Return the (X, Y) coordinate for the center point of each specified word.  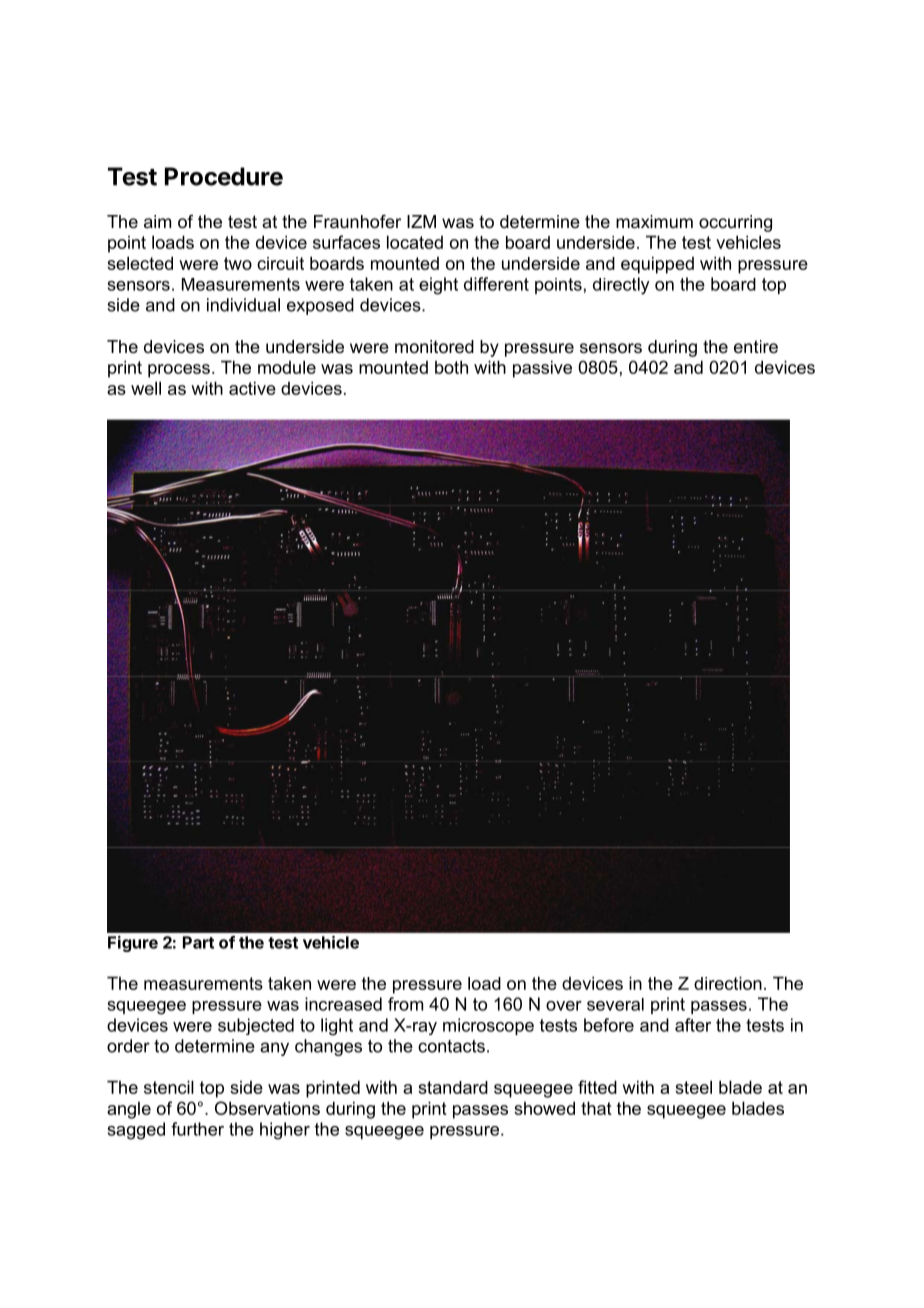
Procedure (224, 176)
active (252, 388)
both (451, 367)
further (197, 1129)
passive (542, 369)
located (415, 242)
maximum (654, 222)
